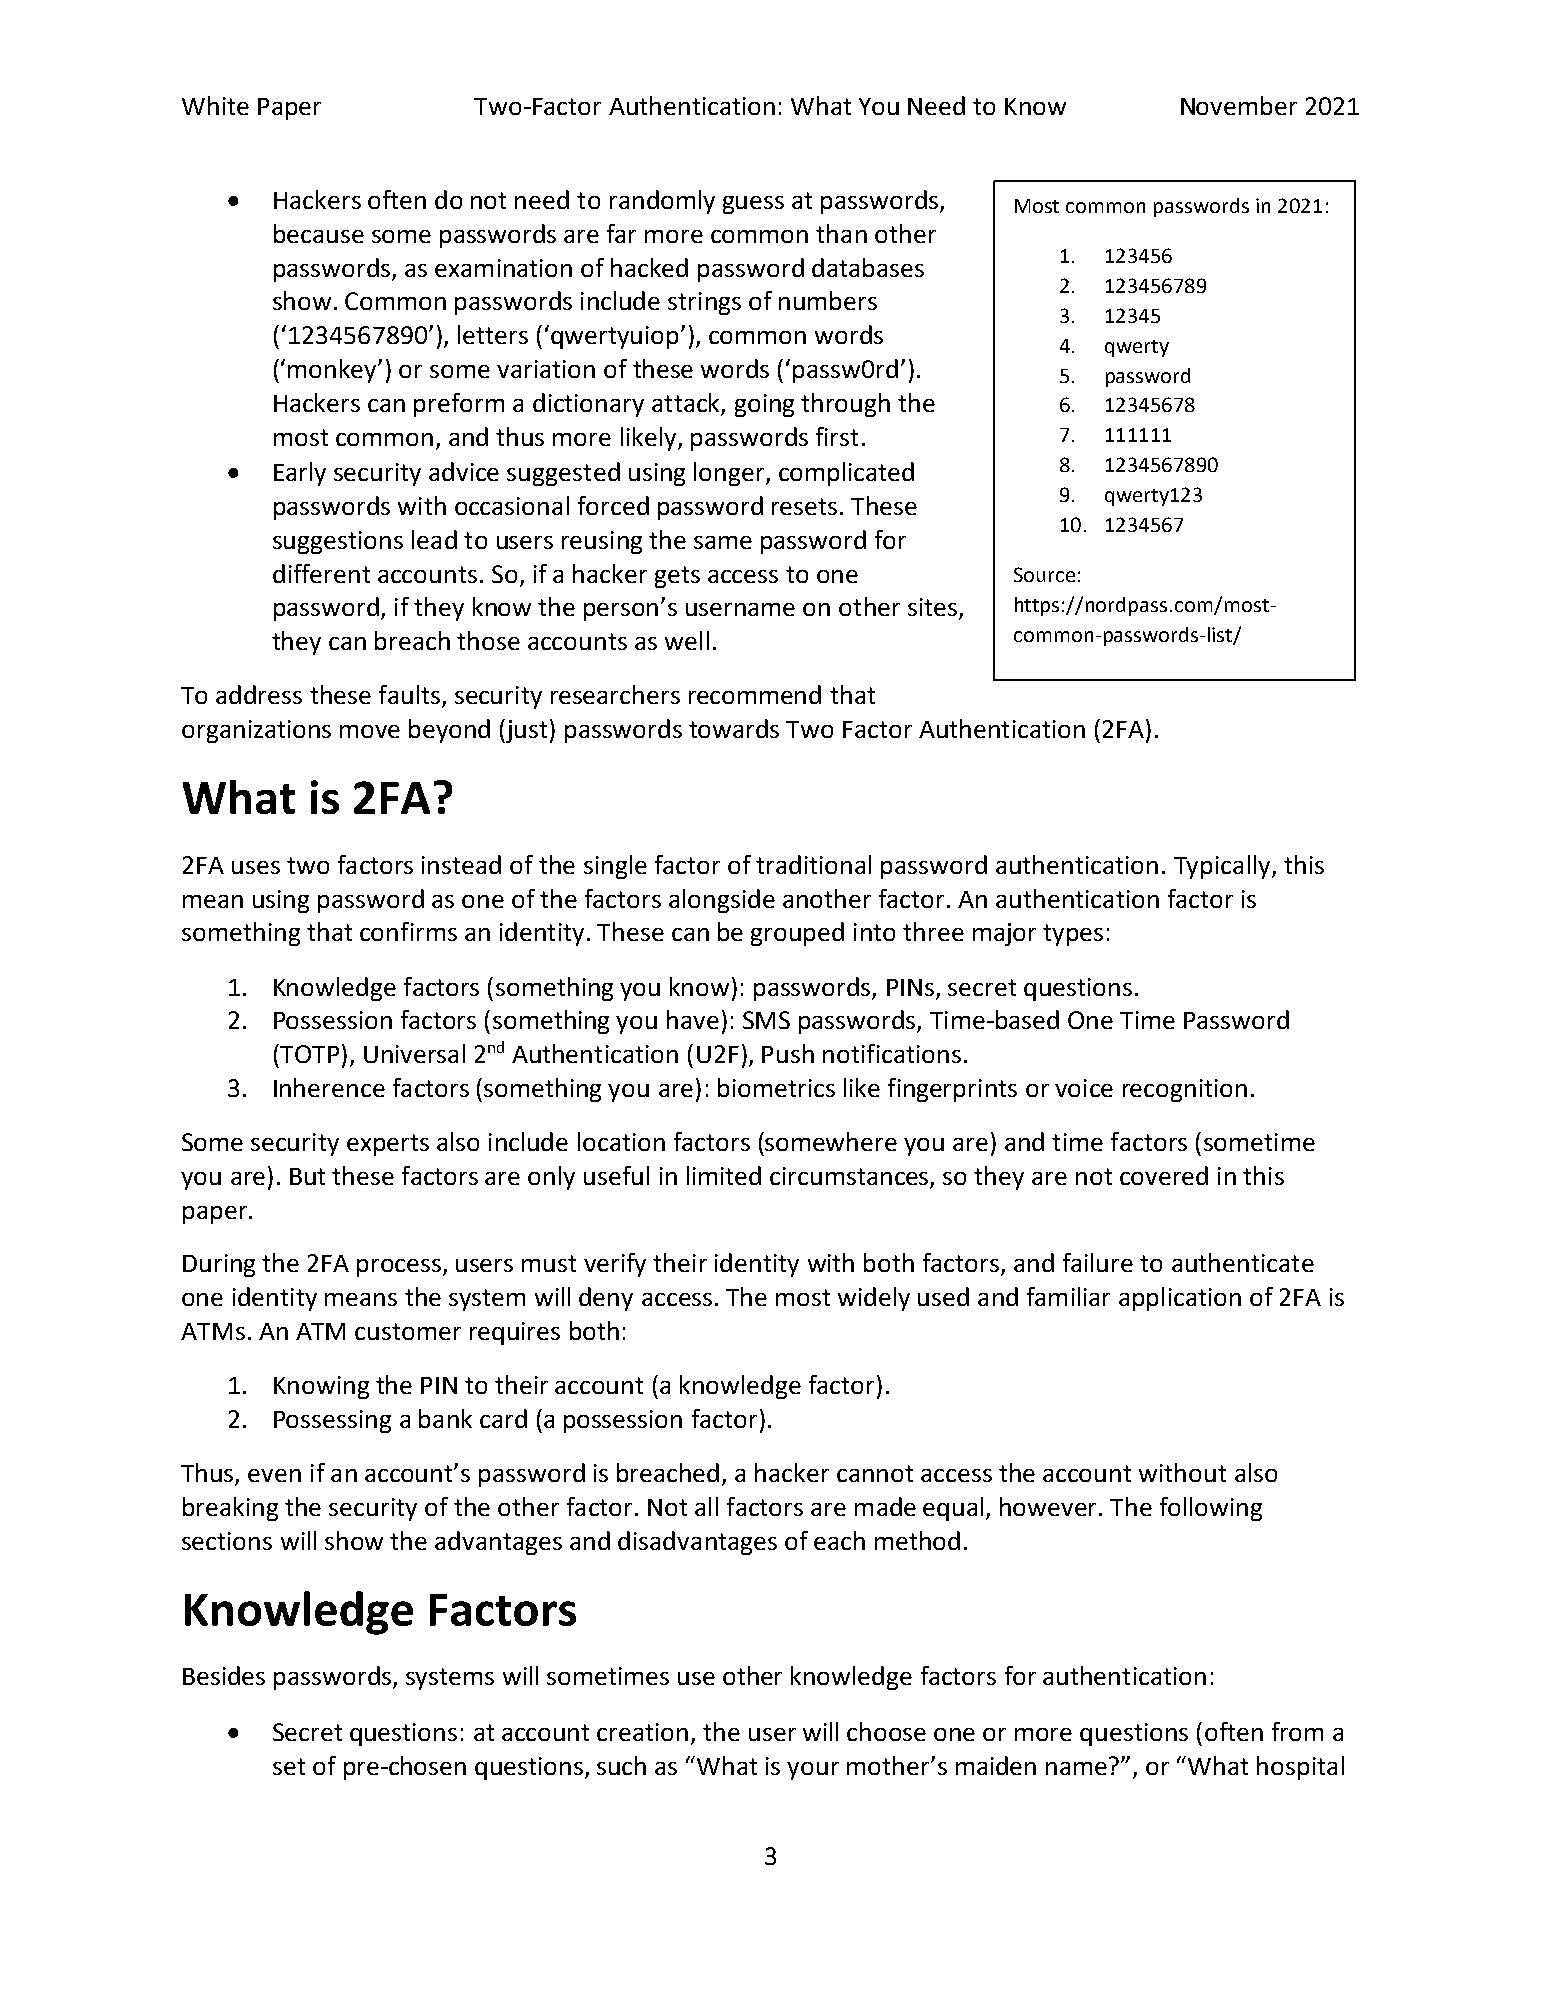 The width and height of the document is (1541, 1995). What do you see at coordinates (753, 205) in the document?
I see `guess` at bounding box center [753, 205].
